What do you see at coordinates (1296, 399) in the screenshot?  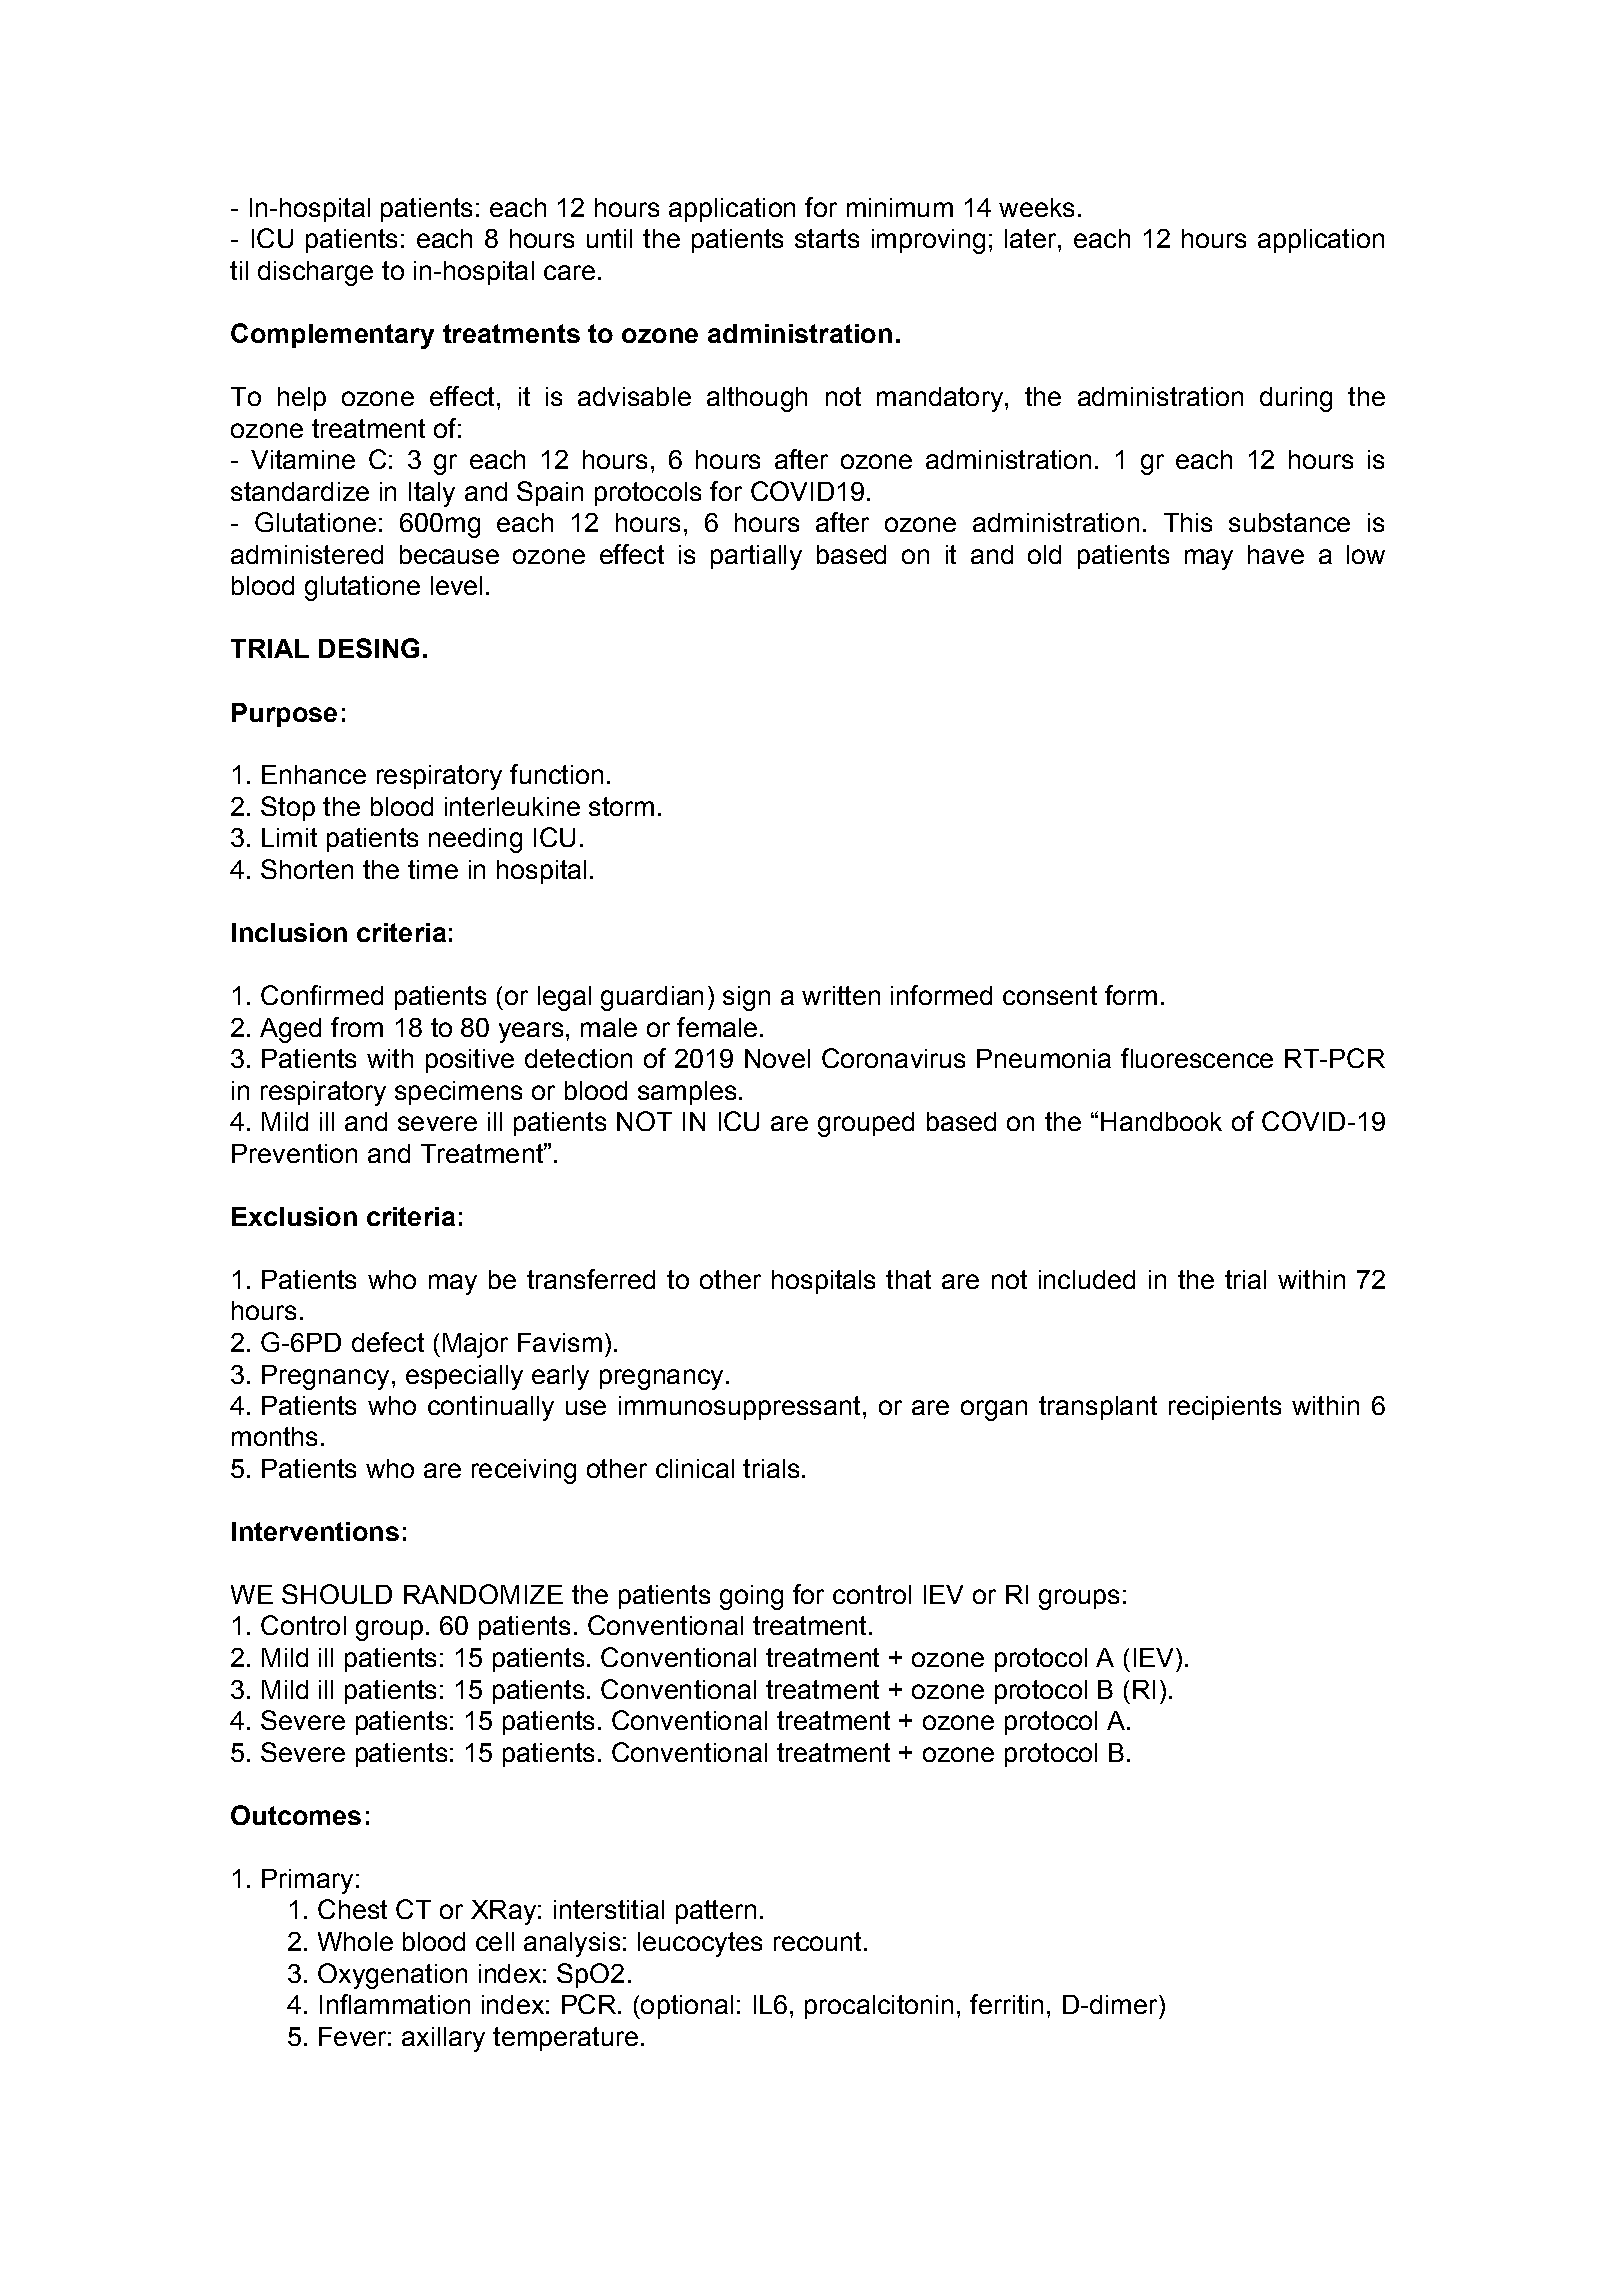 I see `during` at bounding box center [1296, 399].
